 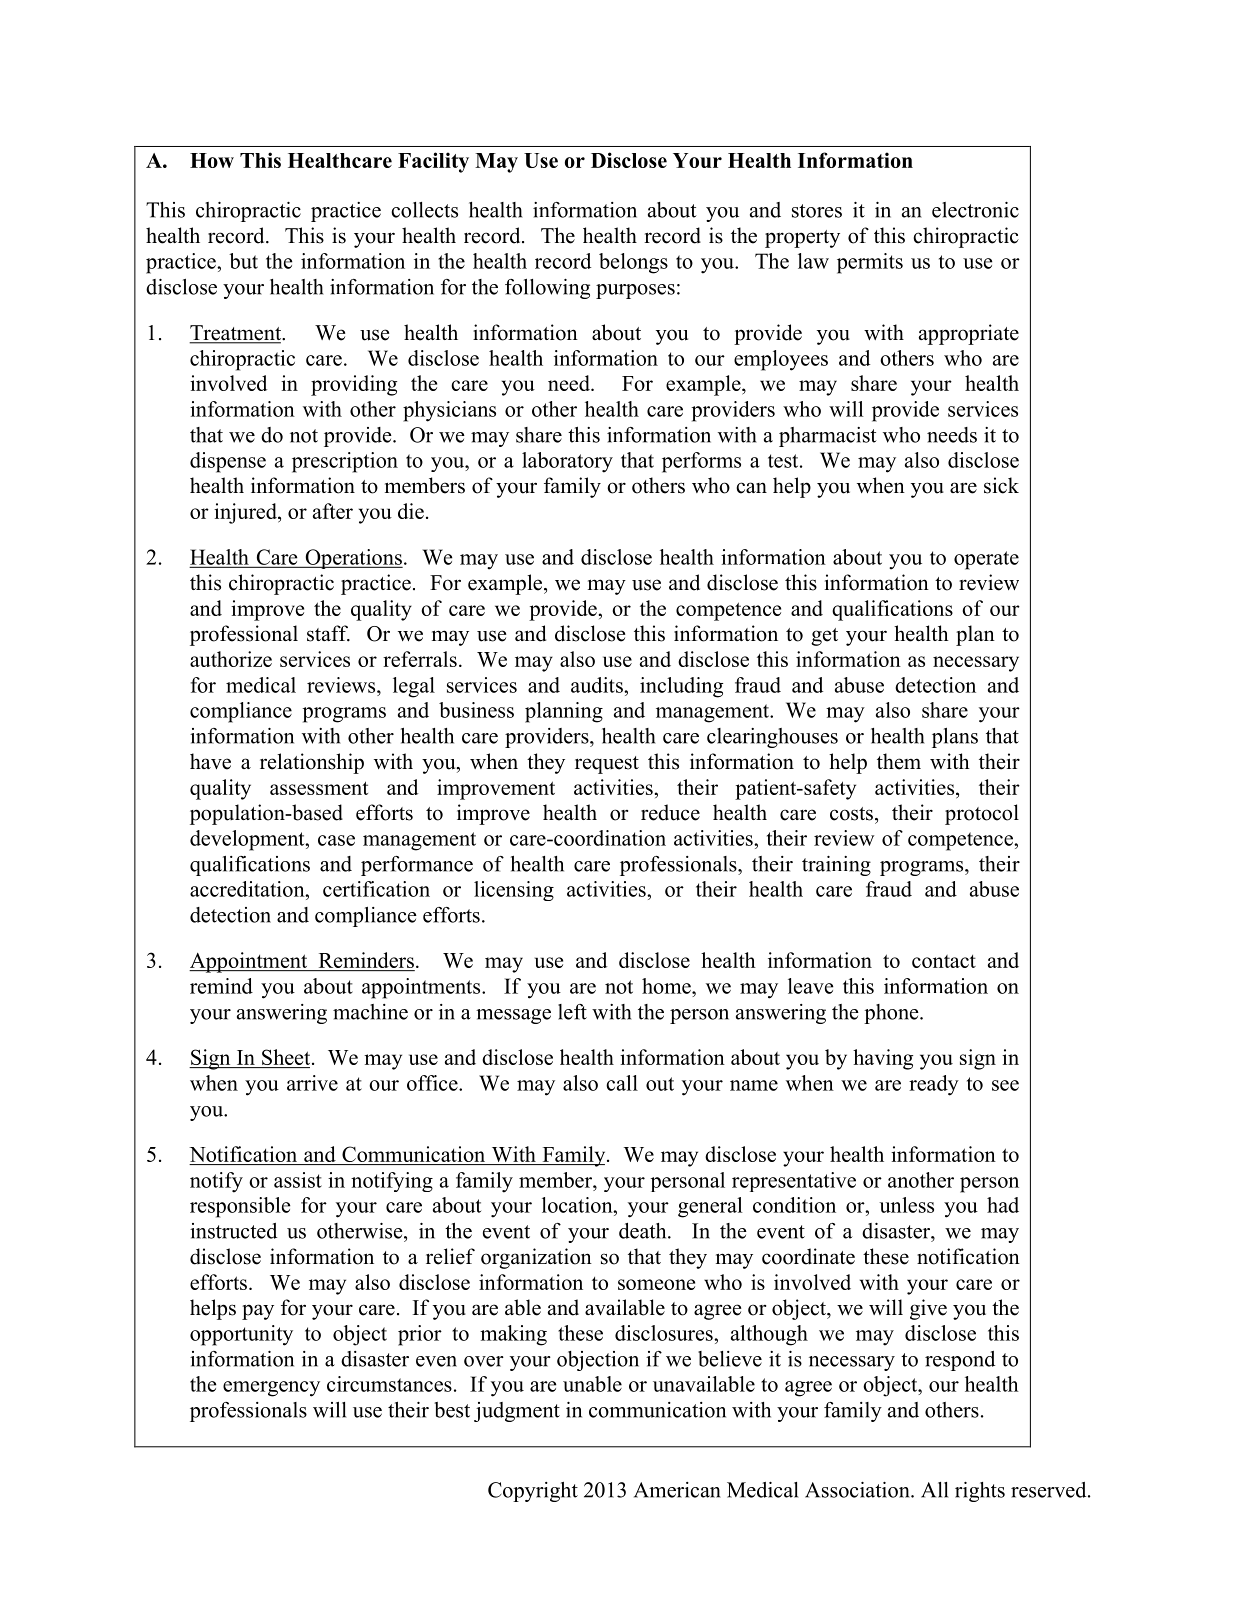 I want to click on electronic, so click(x=975, y=210).
